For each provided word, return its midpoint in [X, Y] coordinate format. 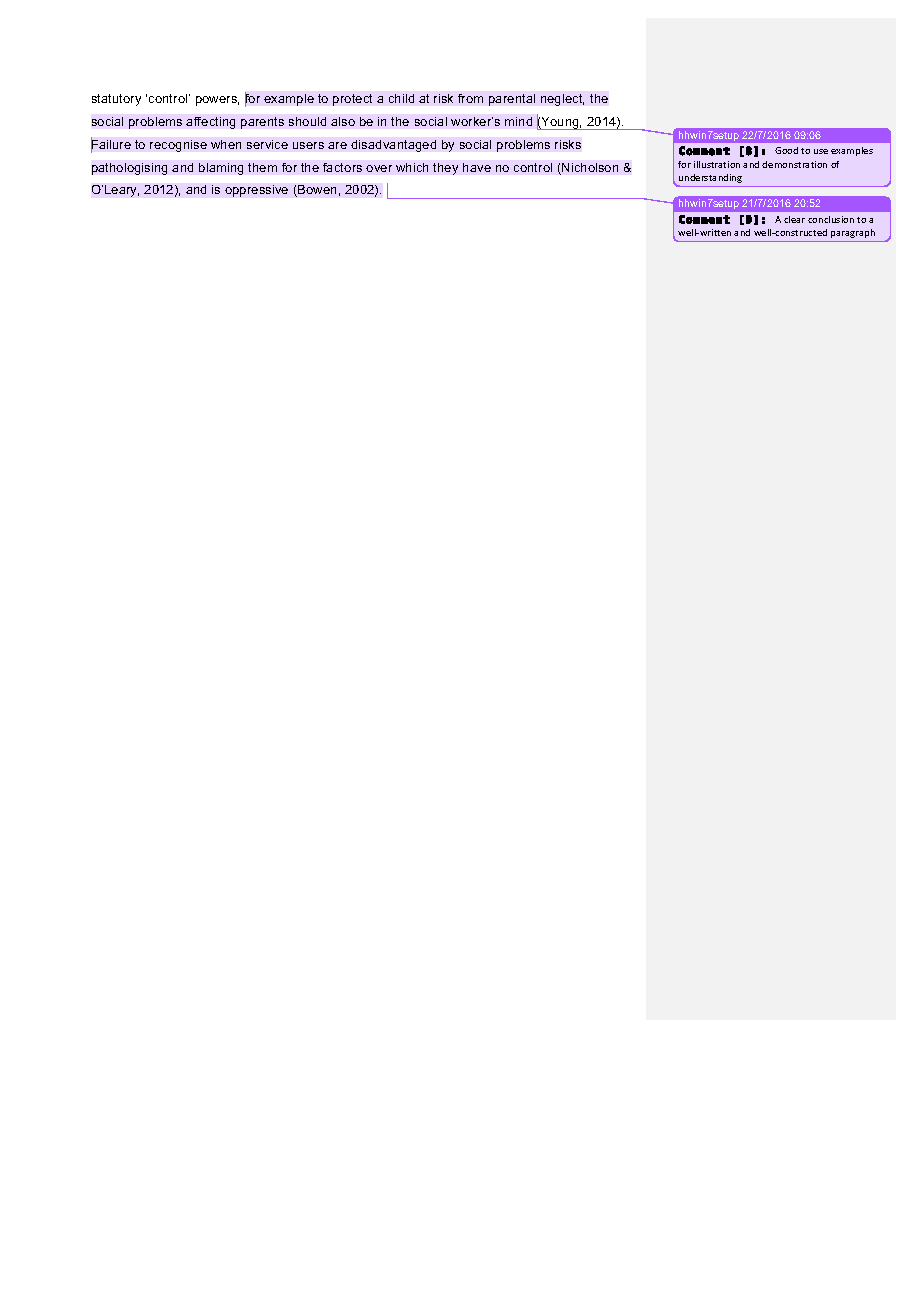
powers [217, 101]
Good [786, 150]
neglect [562, 100]
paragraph [853, 233]
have [477, 167]
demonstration [794, 164]
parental [512, 100]
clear [794, 219]
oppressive [256, 191]
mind [518, 121]
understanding [709, 180]
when [226, 144]
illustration [717, 164]
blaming [221, 169]
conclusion [831, 219]
